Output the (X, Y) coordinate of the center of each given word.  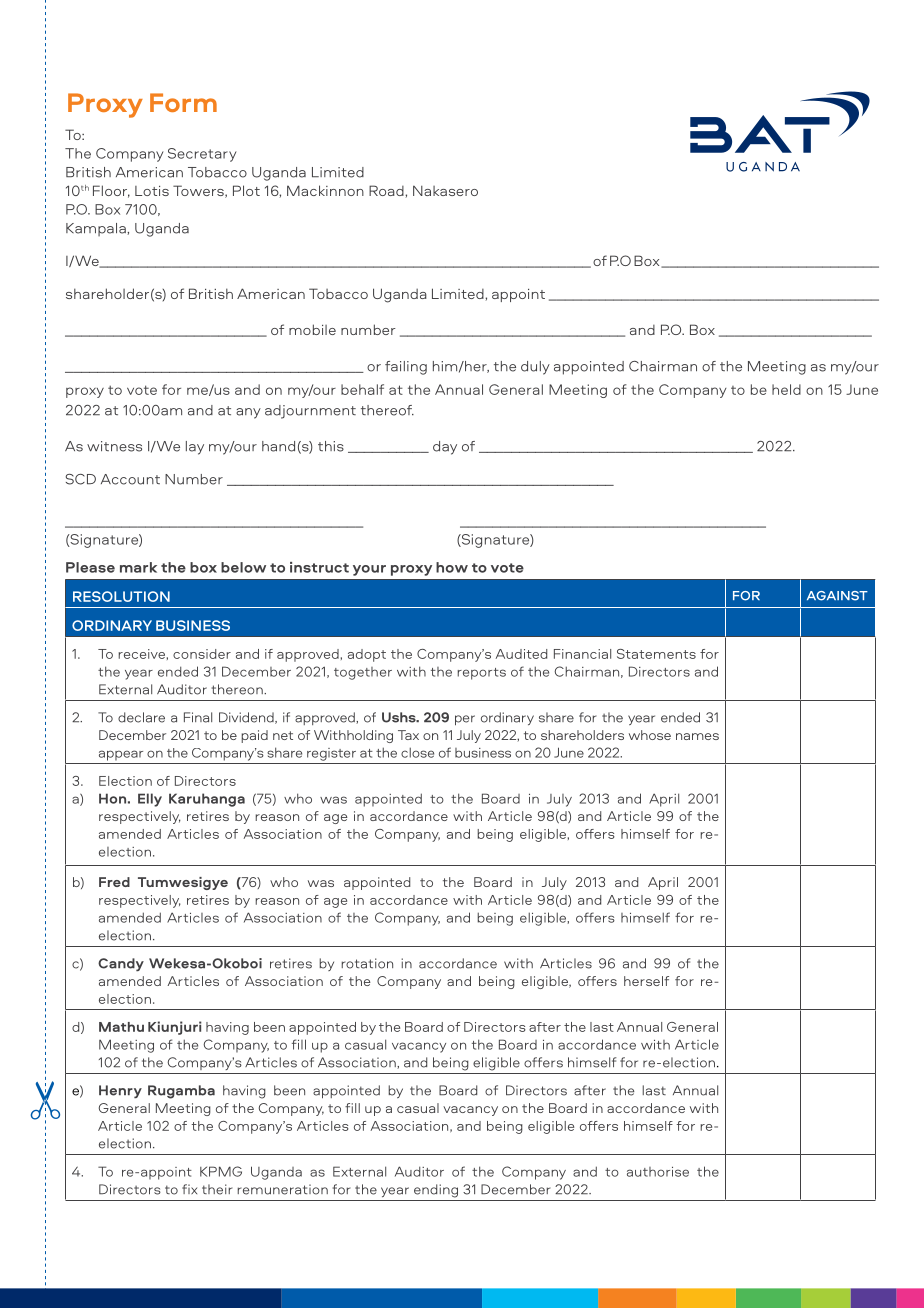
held (786, 389)
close (417, 752)
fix (189, 1189)
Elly (150, 800)
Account (130, 479)
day (445, 448)
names (697, 736)
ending (436, 1191)
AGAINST (837, 596)
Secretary (202, 155)
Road (387, 190)
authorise (658, 1172)
